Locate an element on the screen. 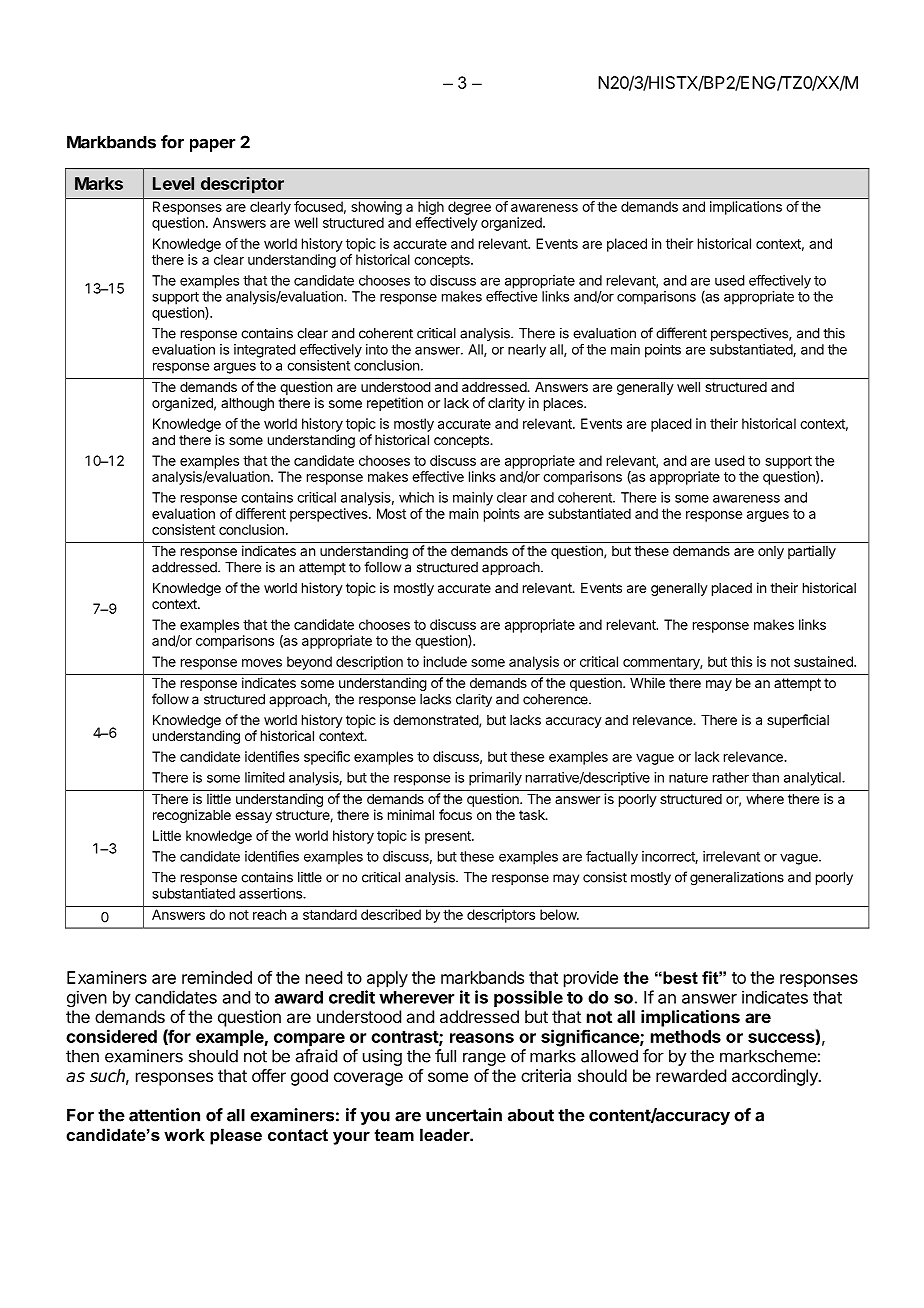 The height and width of the screenshot is (1308, 924). nearly is located at coordinates (527, 351).
